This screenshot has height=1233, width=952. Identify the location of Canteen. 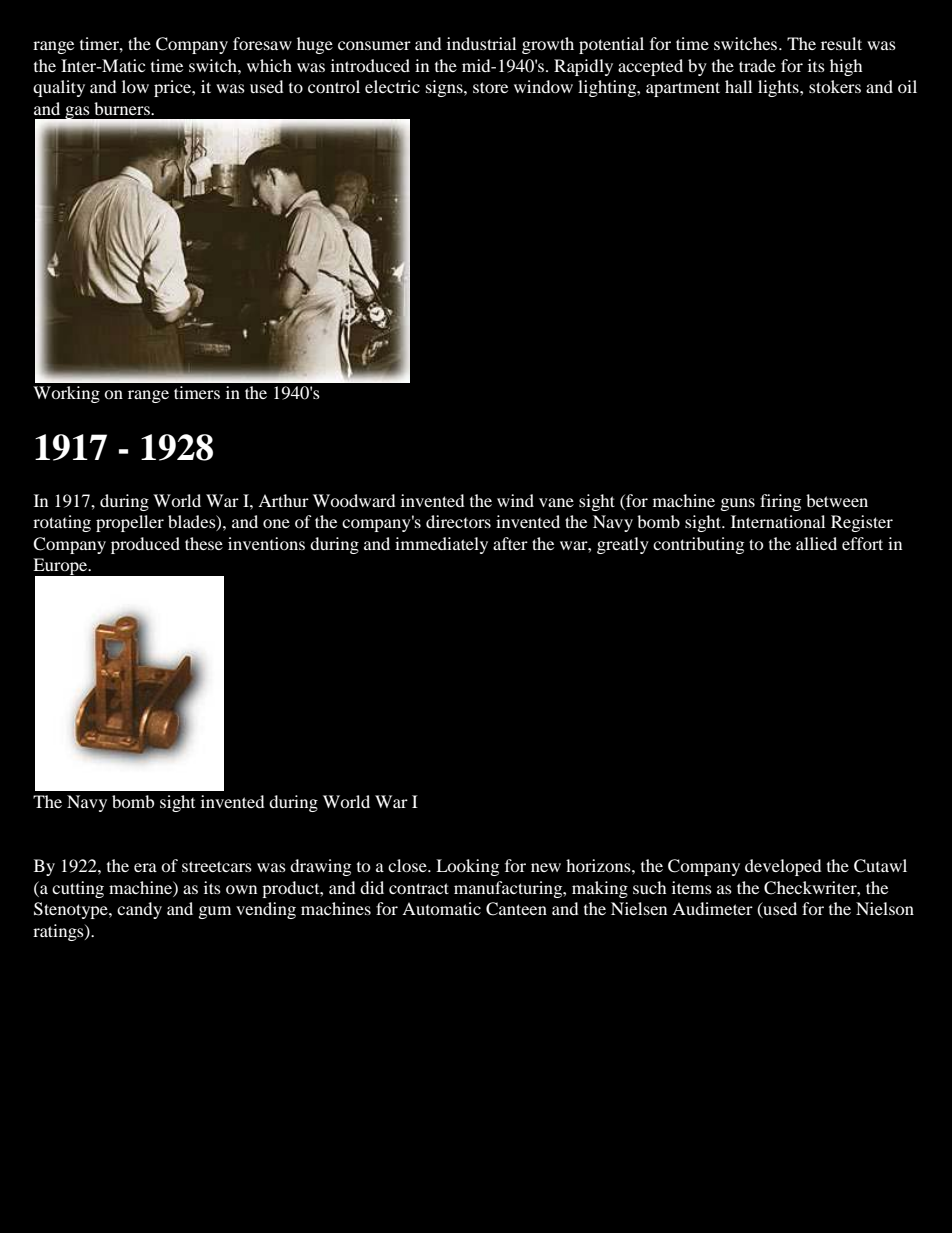
(516, 909).
